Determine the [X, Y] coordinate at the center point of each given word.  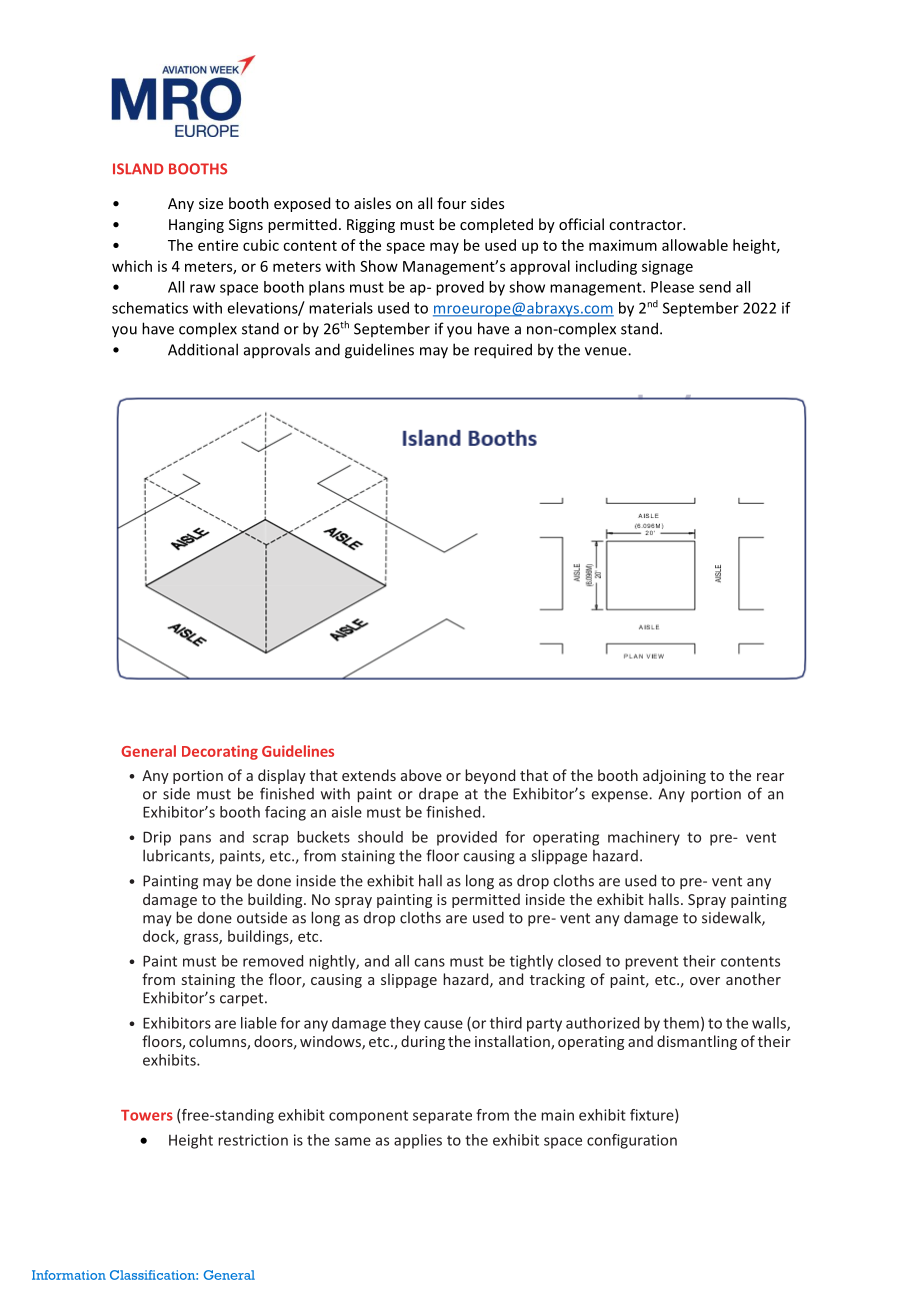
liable [259, 1023]
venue [607, 351]
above [421, 775]
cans [429, 962]
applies [418, 1141]
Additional [203, 349]
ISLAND [138, 169]
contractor [646, 225]
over [705, 981]
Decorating [220, 752]
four [451, 203]
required [503, 350]
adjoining [674, 776]
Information [69, 1275]
